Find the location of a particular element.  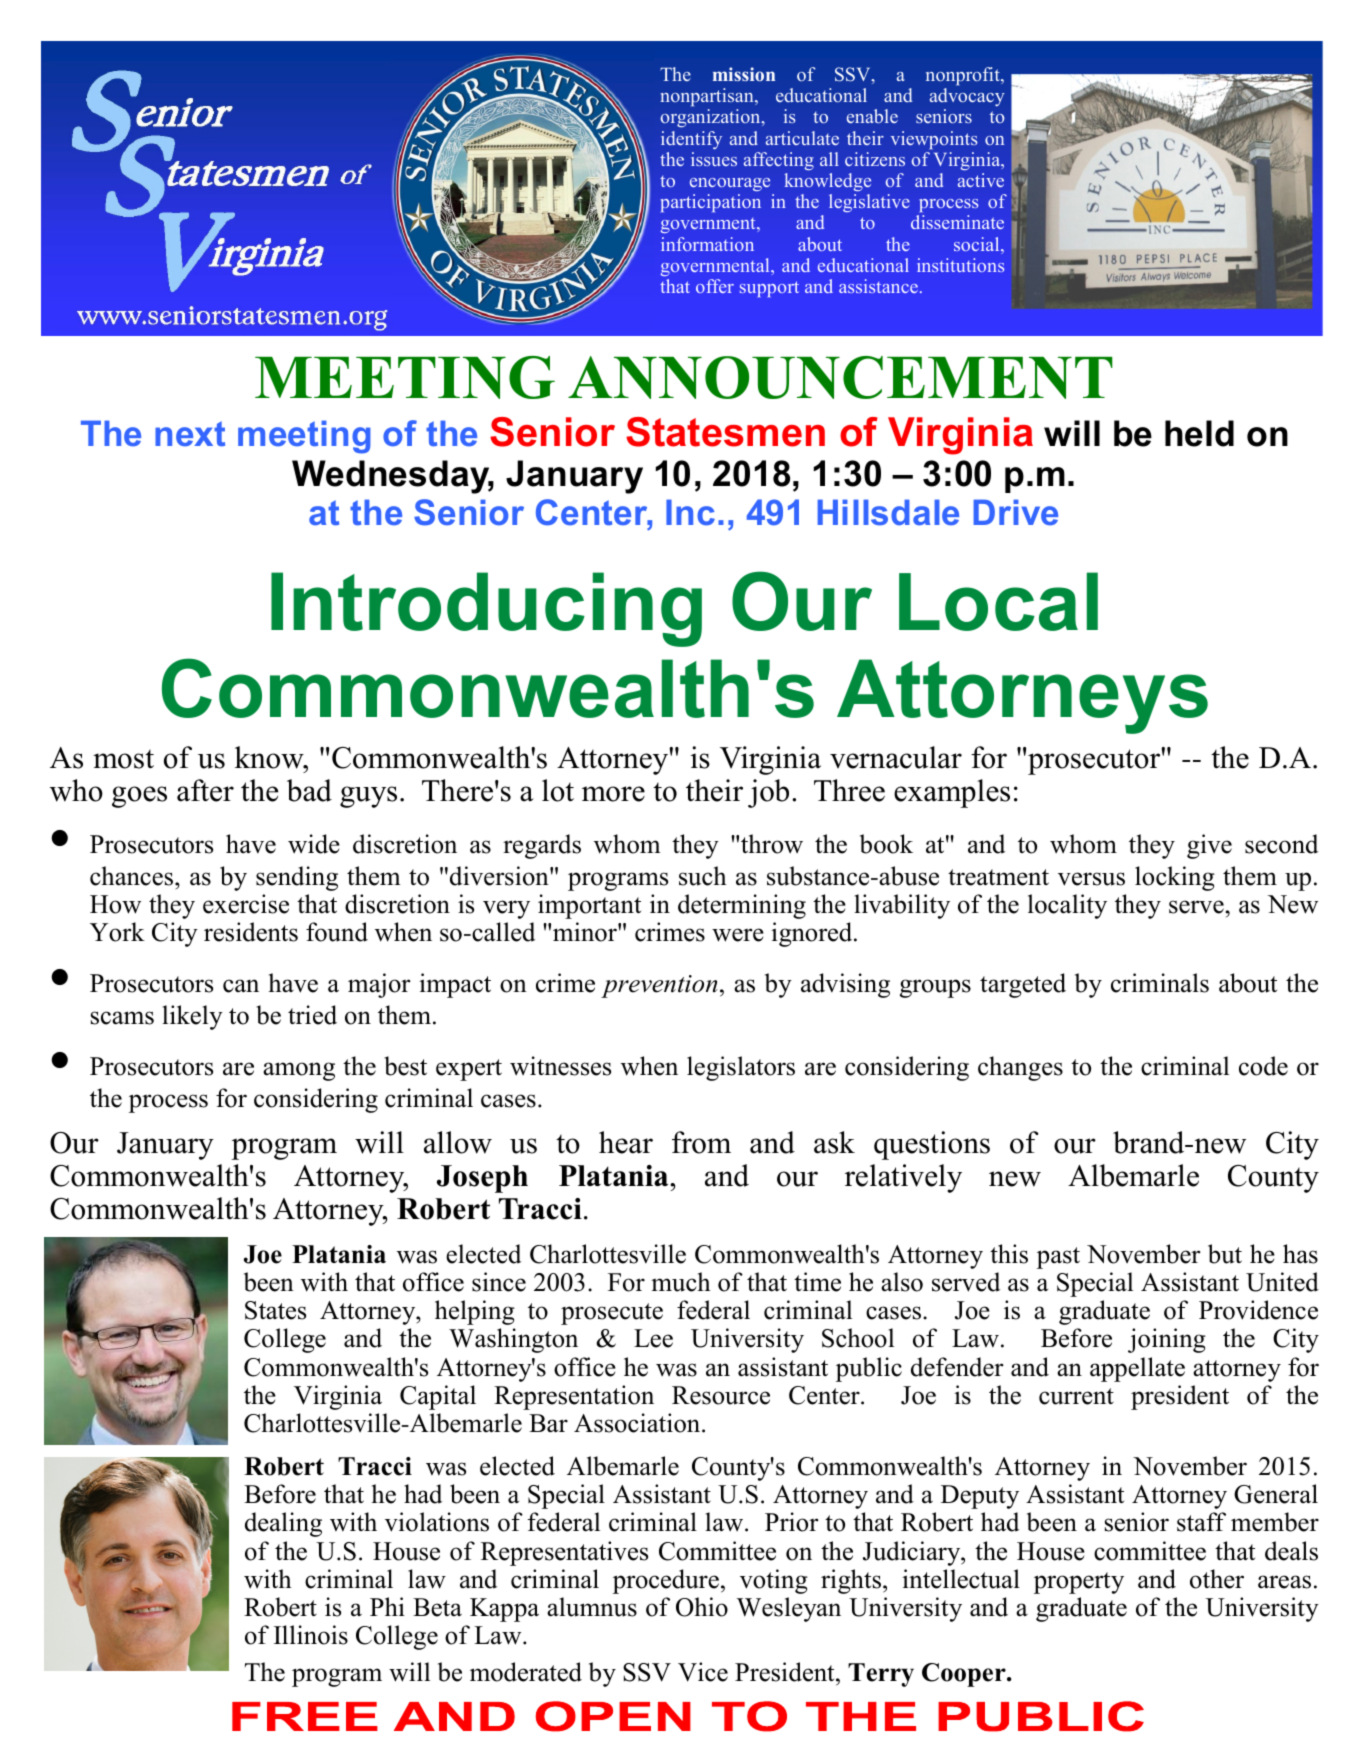

sending is located at coordinates (297, 878).
